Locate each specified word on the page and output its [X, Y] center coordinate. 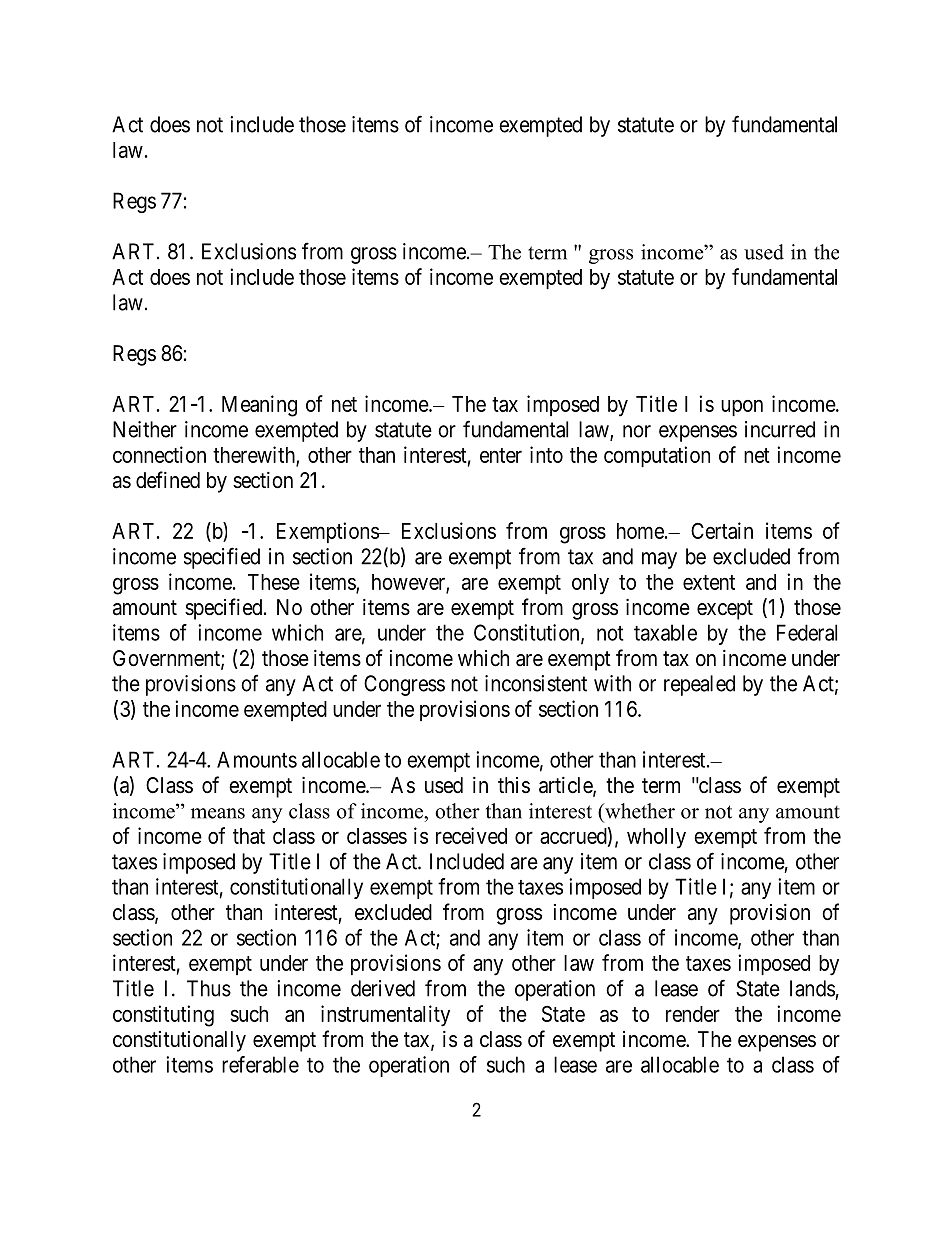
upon [742, 408]
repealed [699, 685]
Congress [404, 685]
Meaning [259, 406]
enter [501, 455]
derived [383, 988]
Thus [209, 988]
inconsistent [536, 683]
